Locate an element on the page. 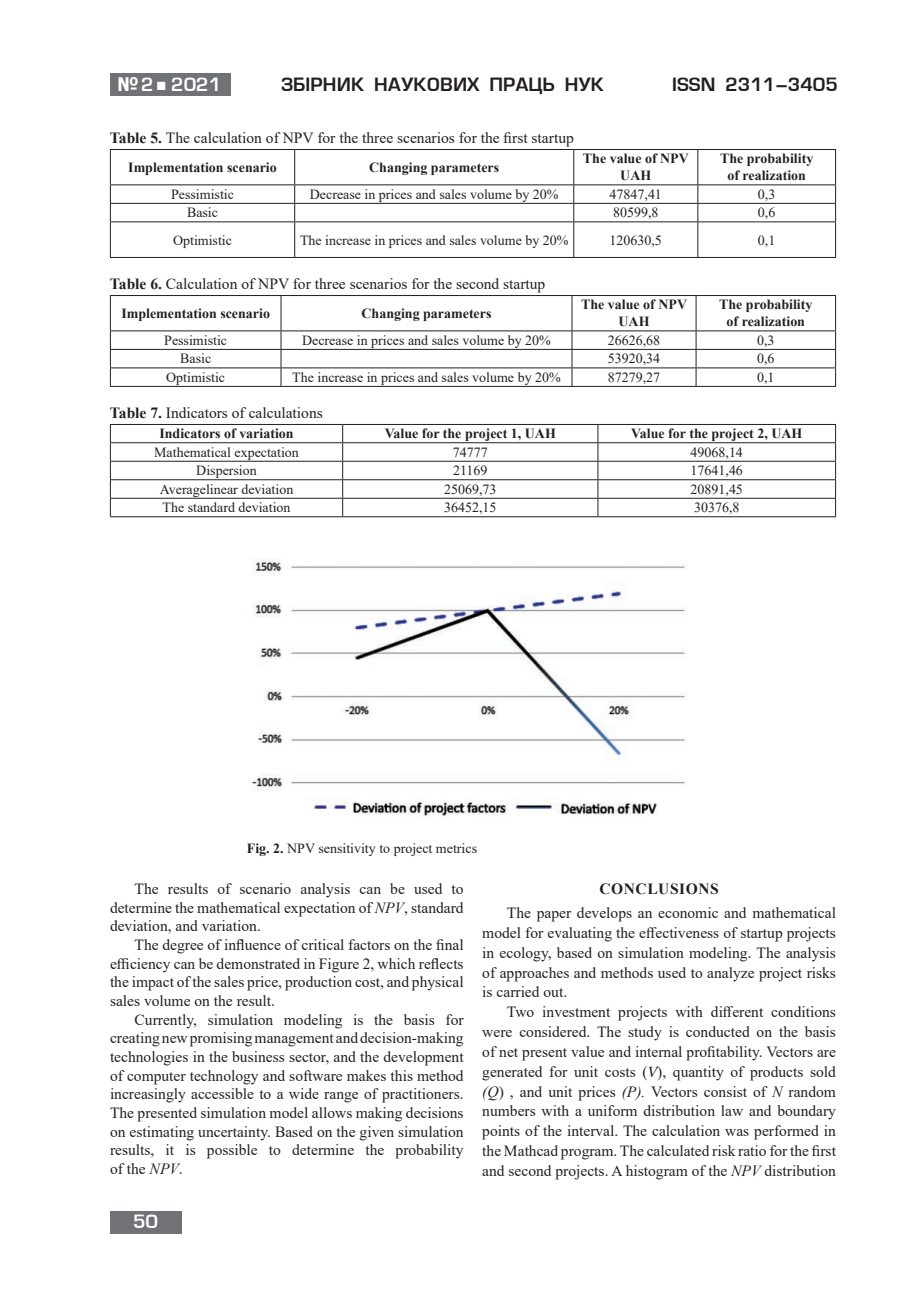 The width and height of the page is (924, 1308). uncertainty is located at coordinates (234, 1133).
